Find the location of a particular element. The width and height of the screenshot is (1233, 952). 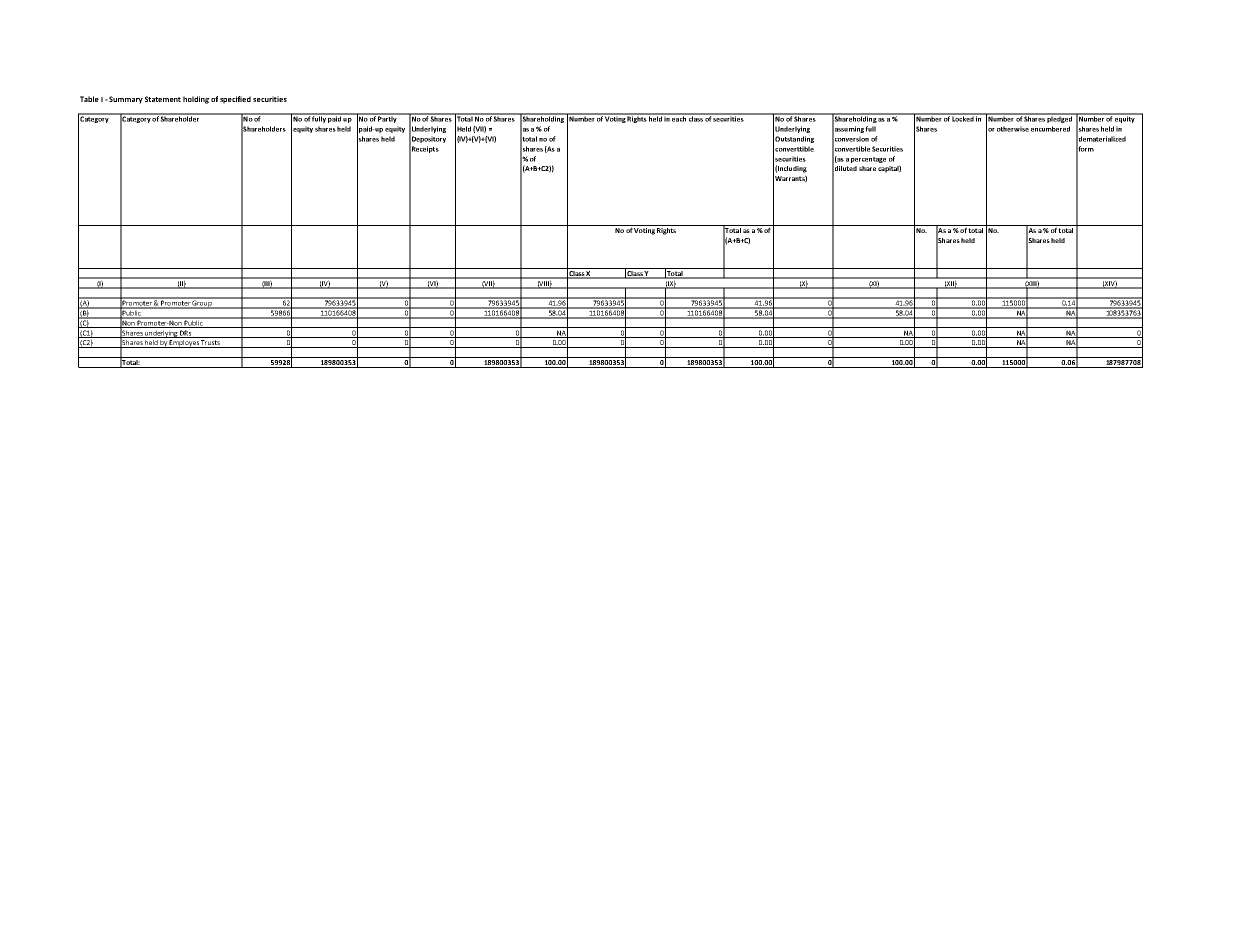

specified is located at coordinates (235, 100).
